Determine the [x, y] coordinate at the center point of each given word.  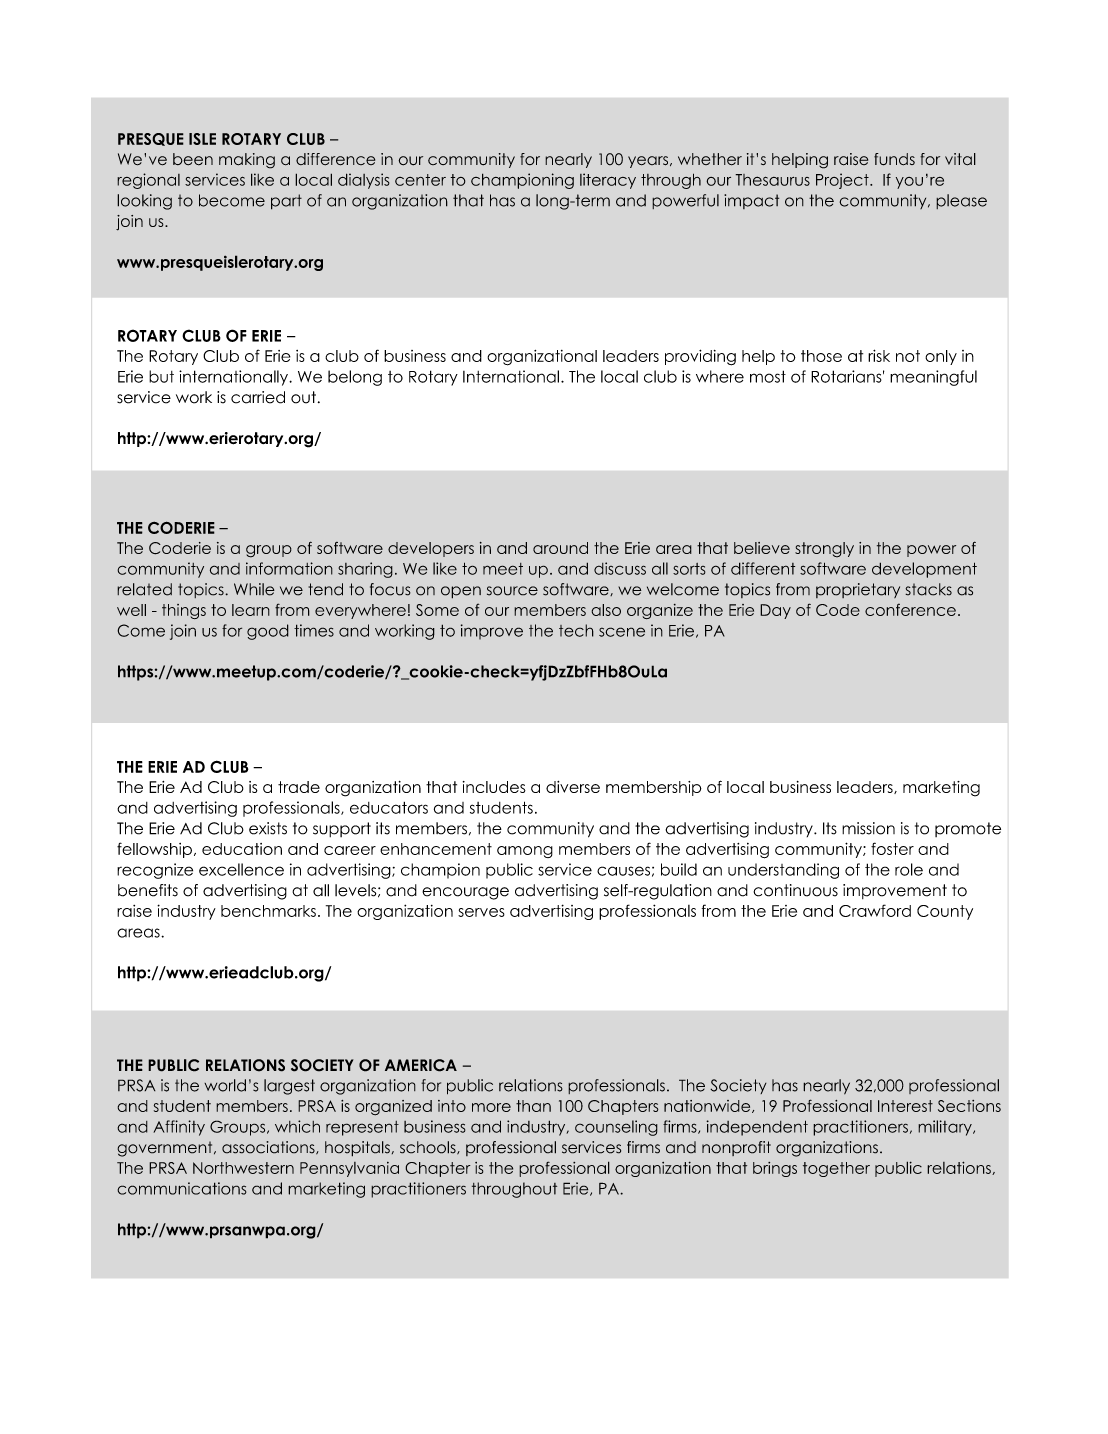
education [242, 849]
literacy [608, 181]
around [560, 548]
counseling [616, 1128]
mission [868, 828]
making [247, 161]
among [525, 852]
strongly [824, 550]
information [289, 568]
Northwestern [243, 1168]
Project [843, 181]
